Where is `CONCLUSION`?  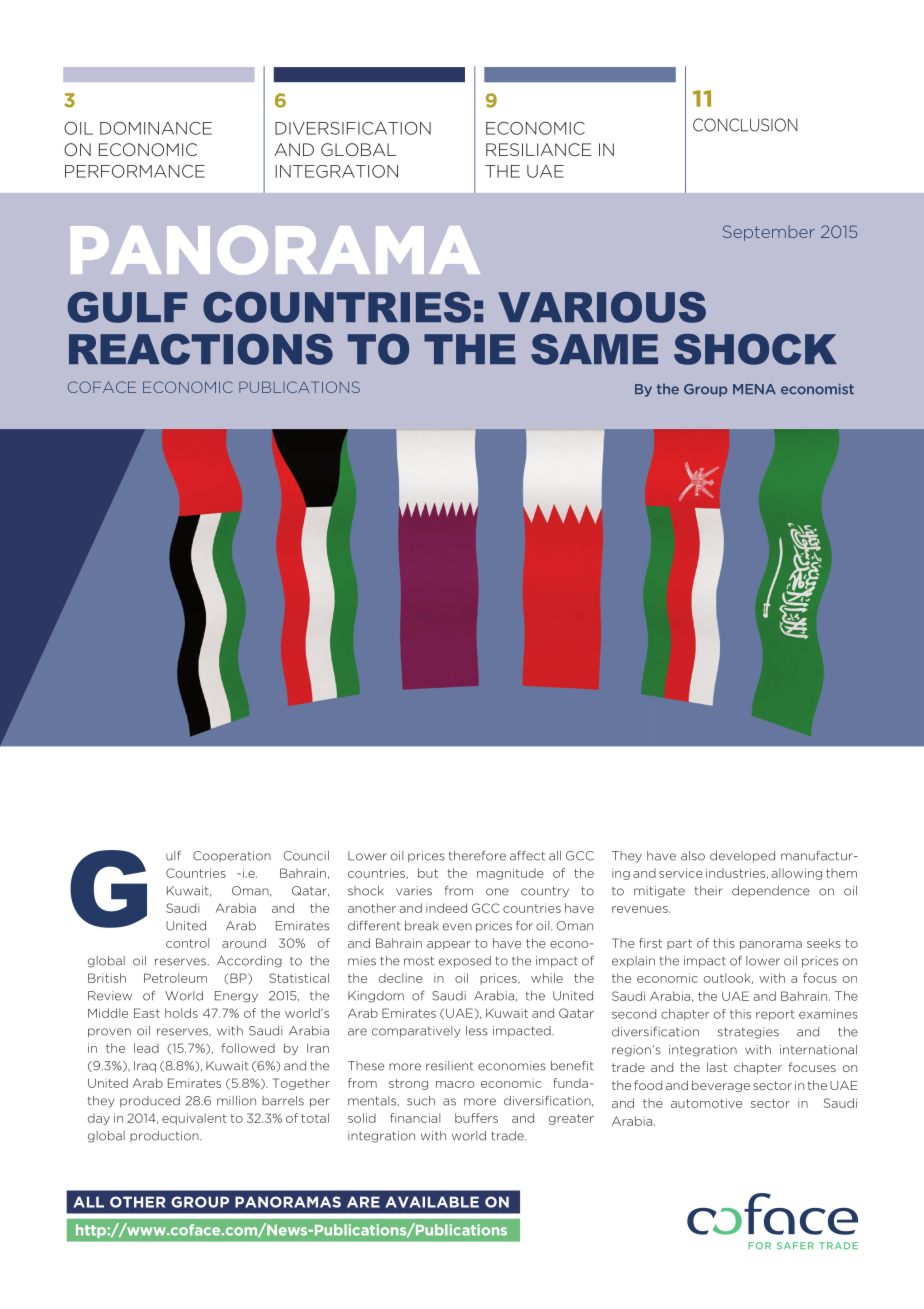 CONCLUSION is located at coordinates (745, 125).
